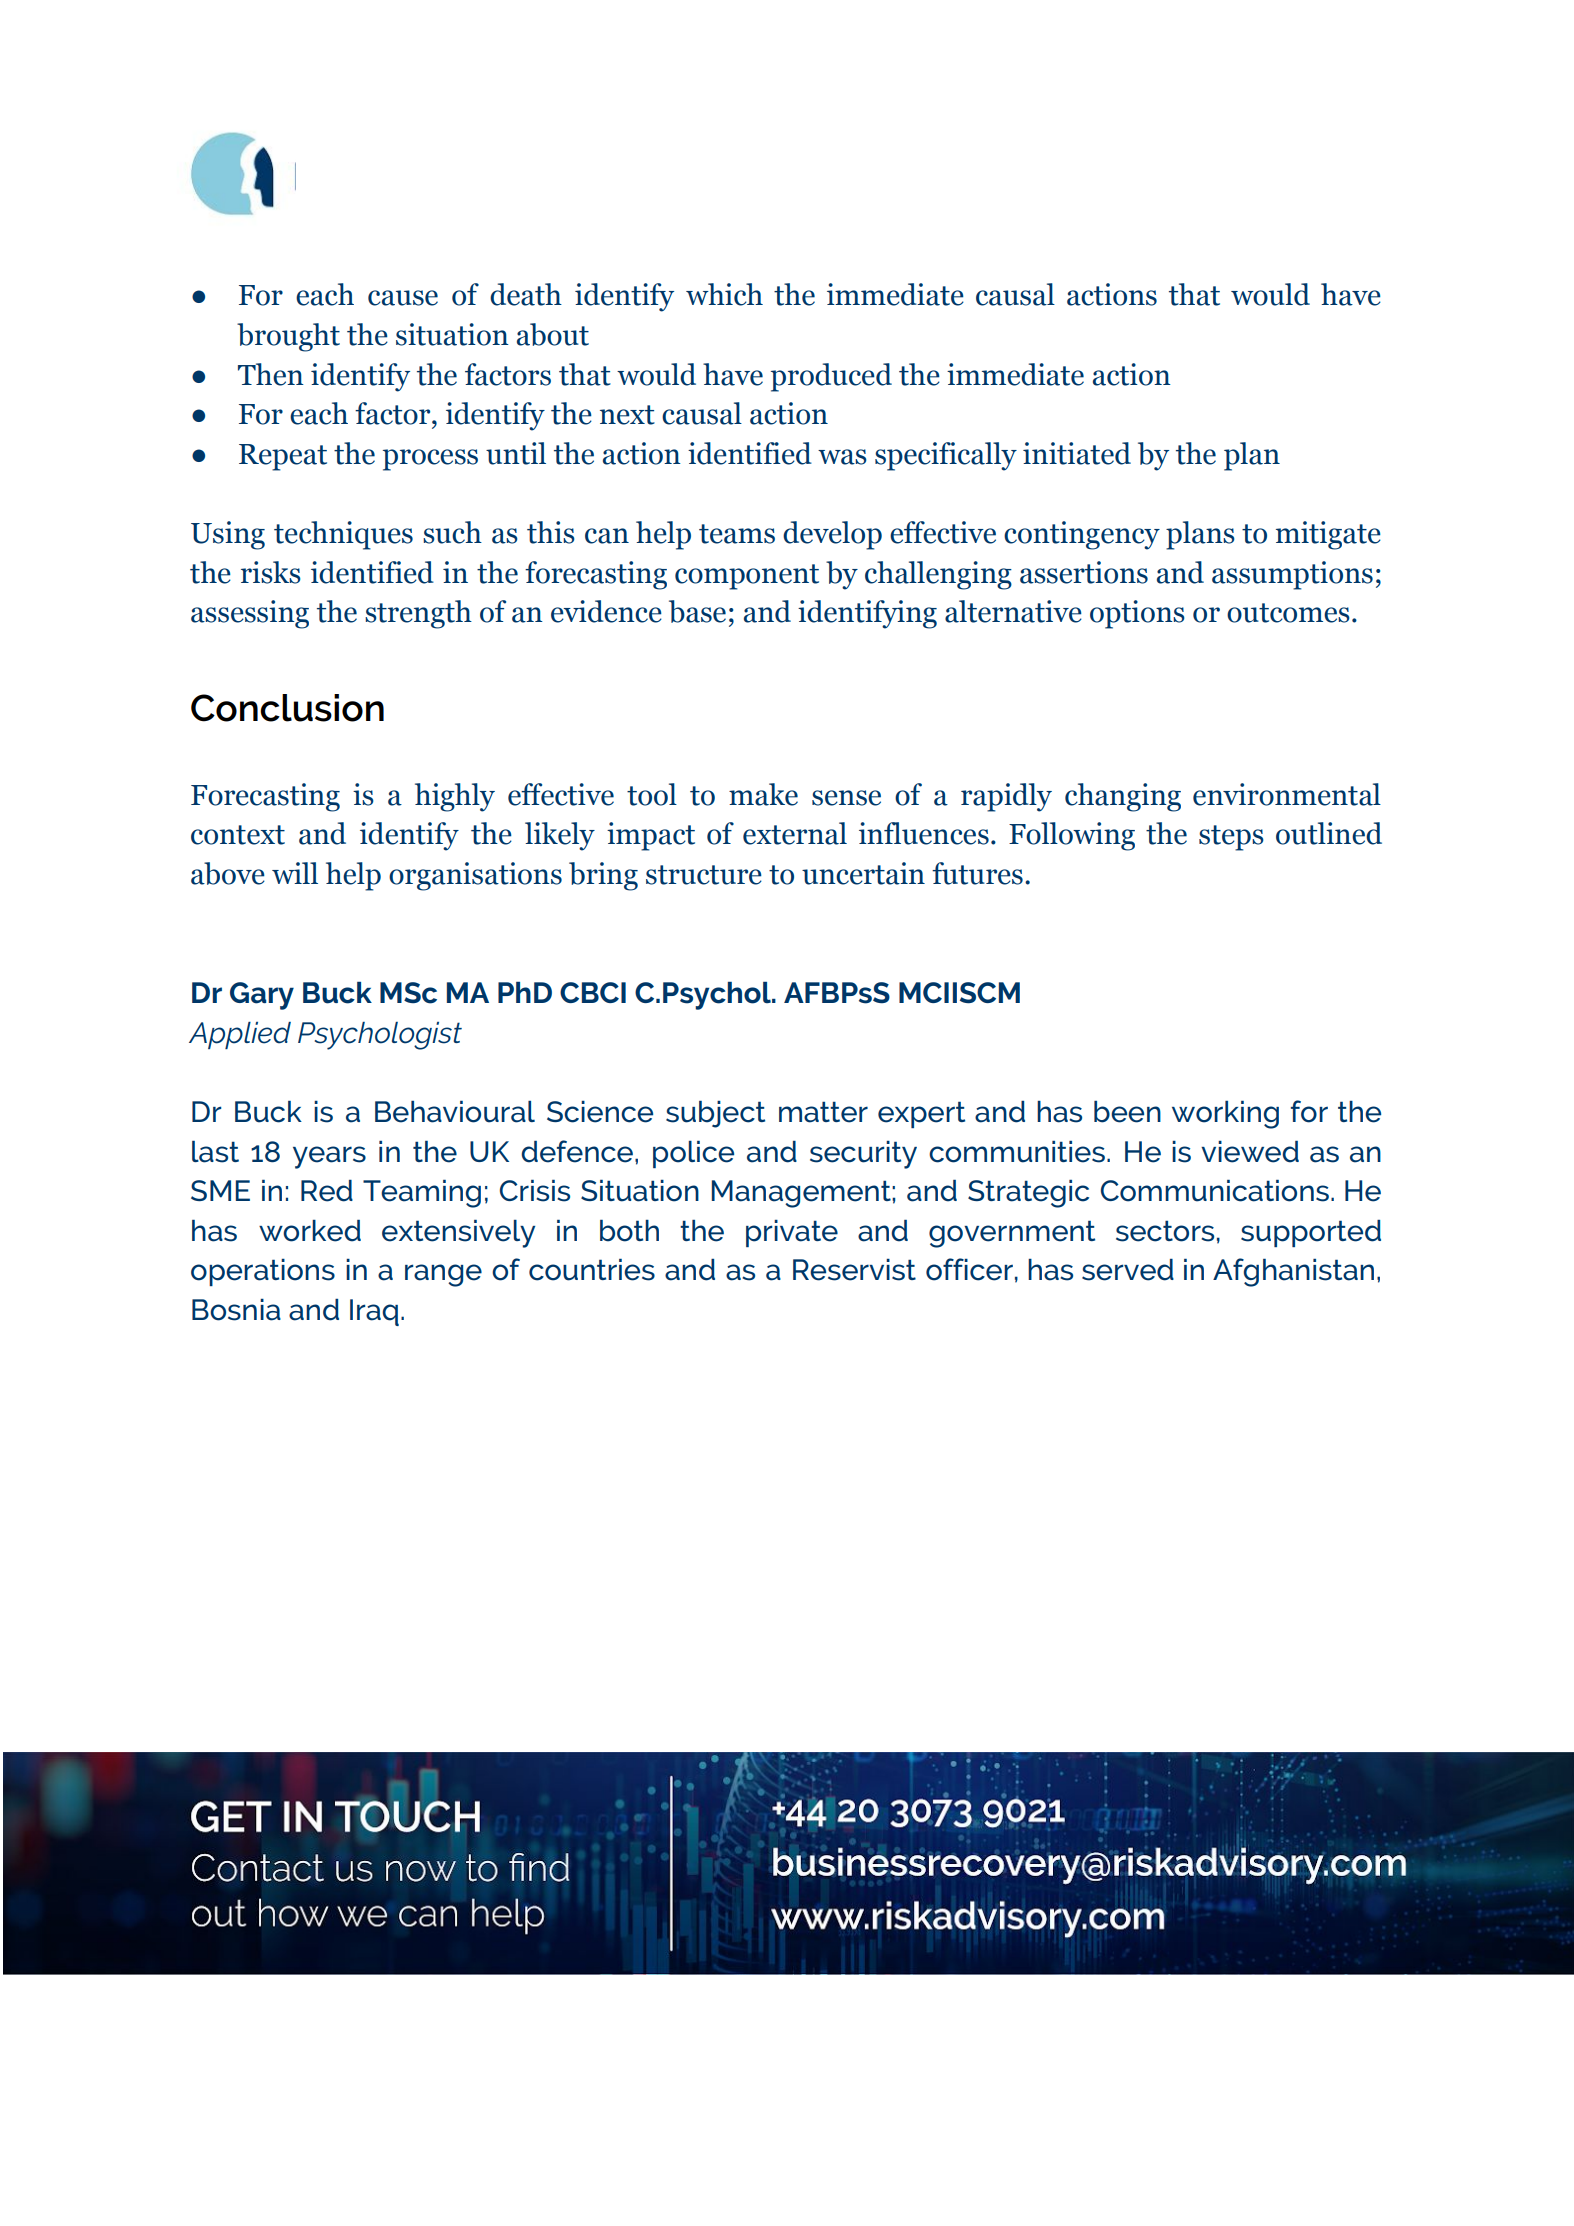 This screenshot has width=1574, height=2226. I want to click on Gary, so click(262, 996).
